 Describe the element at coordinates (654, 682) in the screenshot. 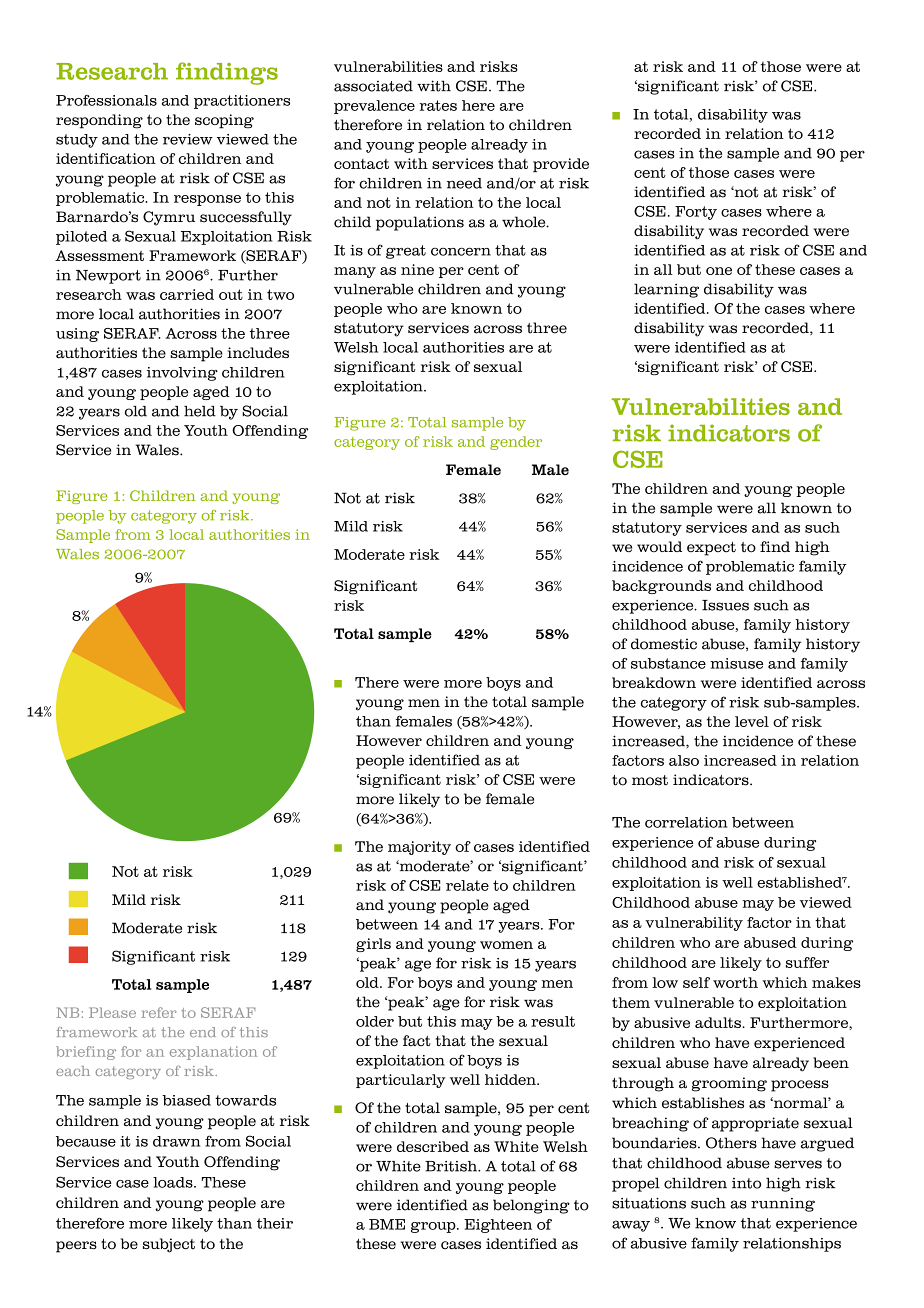

I see `breakdown` at that location.
